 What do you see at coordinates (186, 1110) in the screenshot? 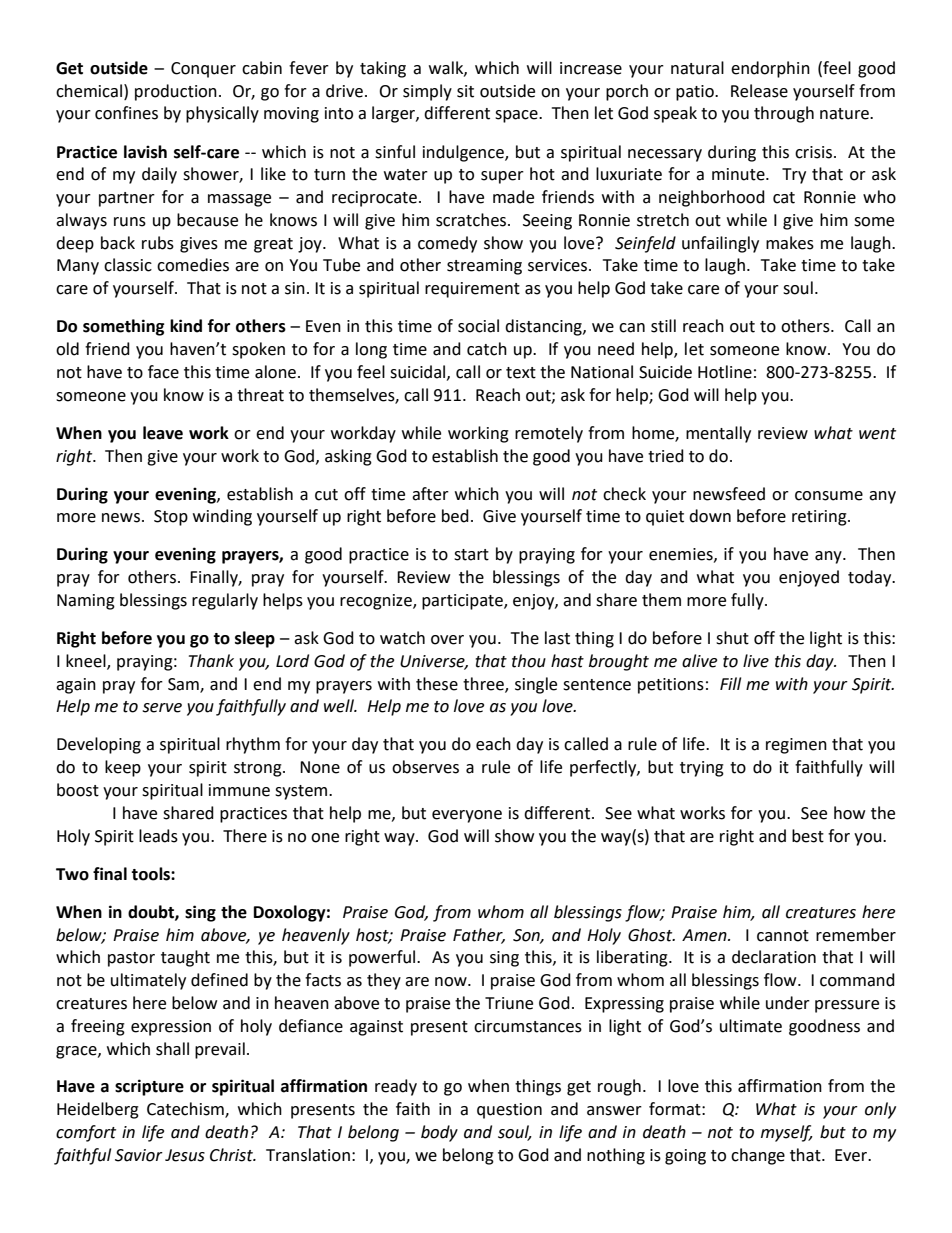
I see `Catechism` at bounding box center [186, 1110].
